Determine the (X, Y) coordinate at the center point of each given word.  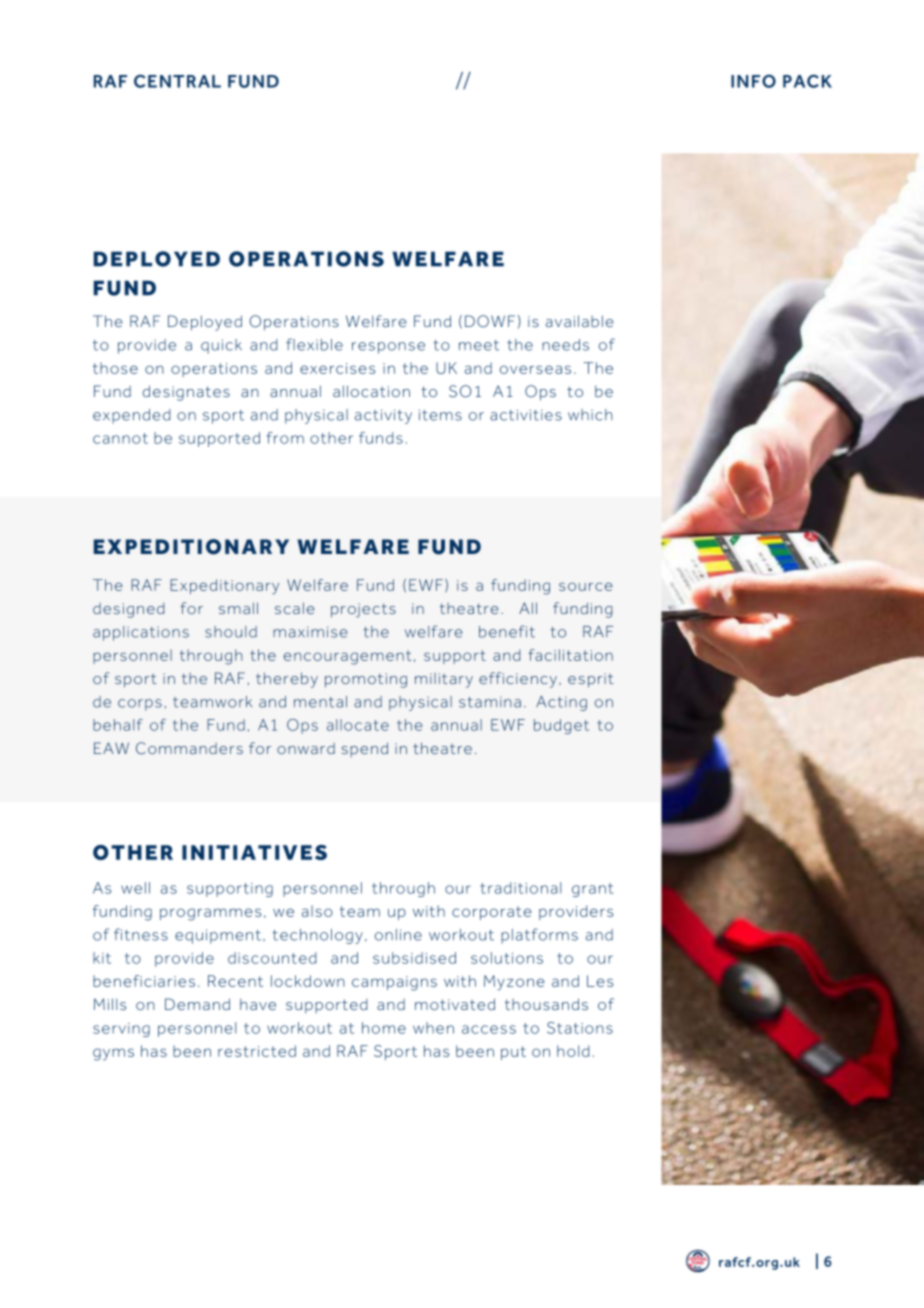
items (440, 415)
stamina (490, 702)
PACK (807, 81)
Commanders (189, 748)
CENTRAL (177, 81)
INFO (753, 81)
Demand (197, 1004)
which (590, 415)
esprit (591, 680)
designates (186, 393)
